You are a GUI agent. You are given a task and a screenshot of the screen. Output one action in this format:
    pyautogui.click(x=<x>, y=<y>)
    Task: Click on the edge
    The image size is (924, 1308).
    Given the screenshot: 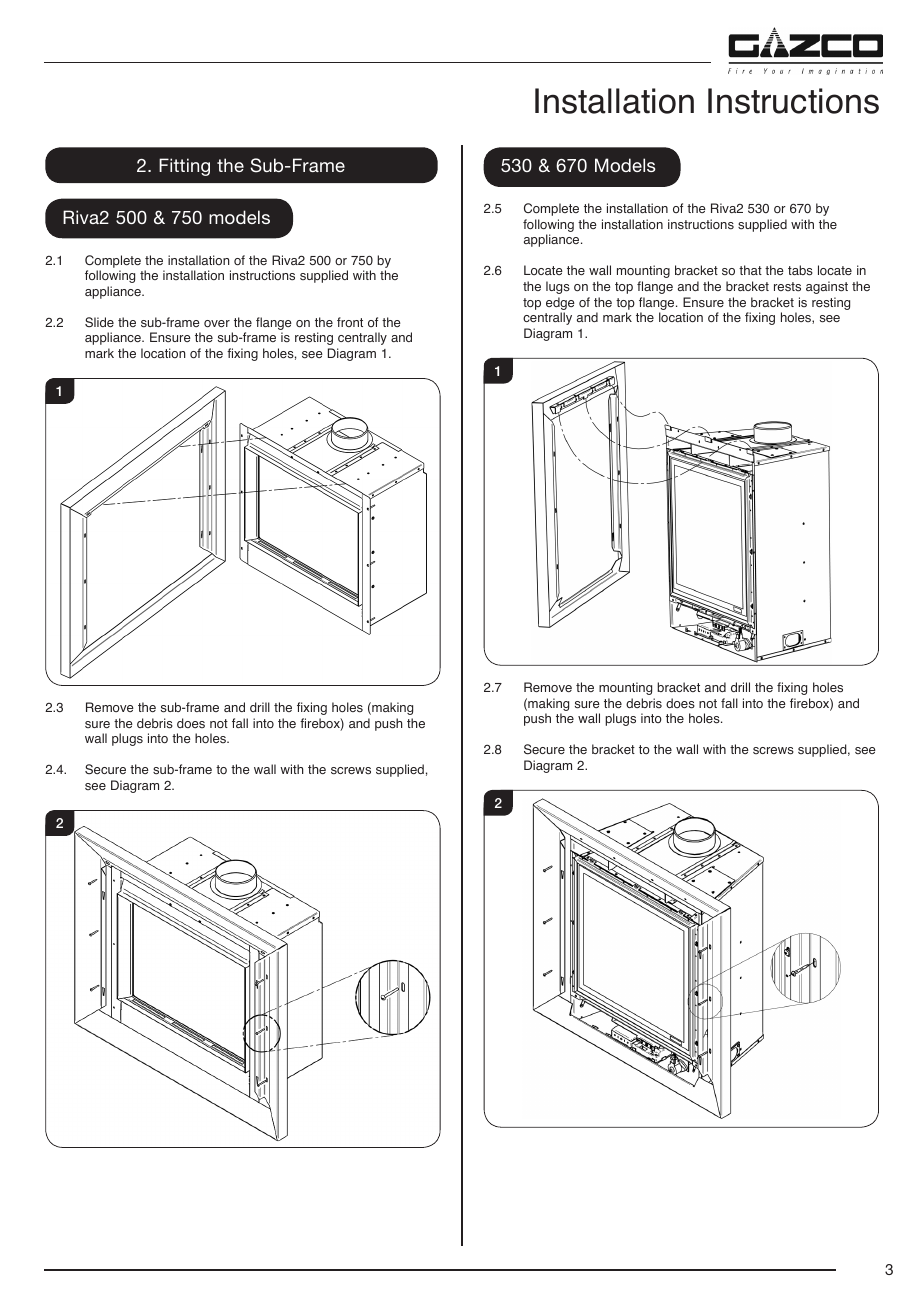 What is the action you would take?
    pyautogui.click(x=560, y=303)
